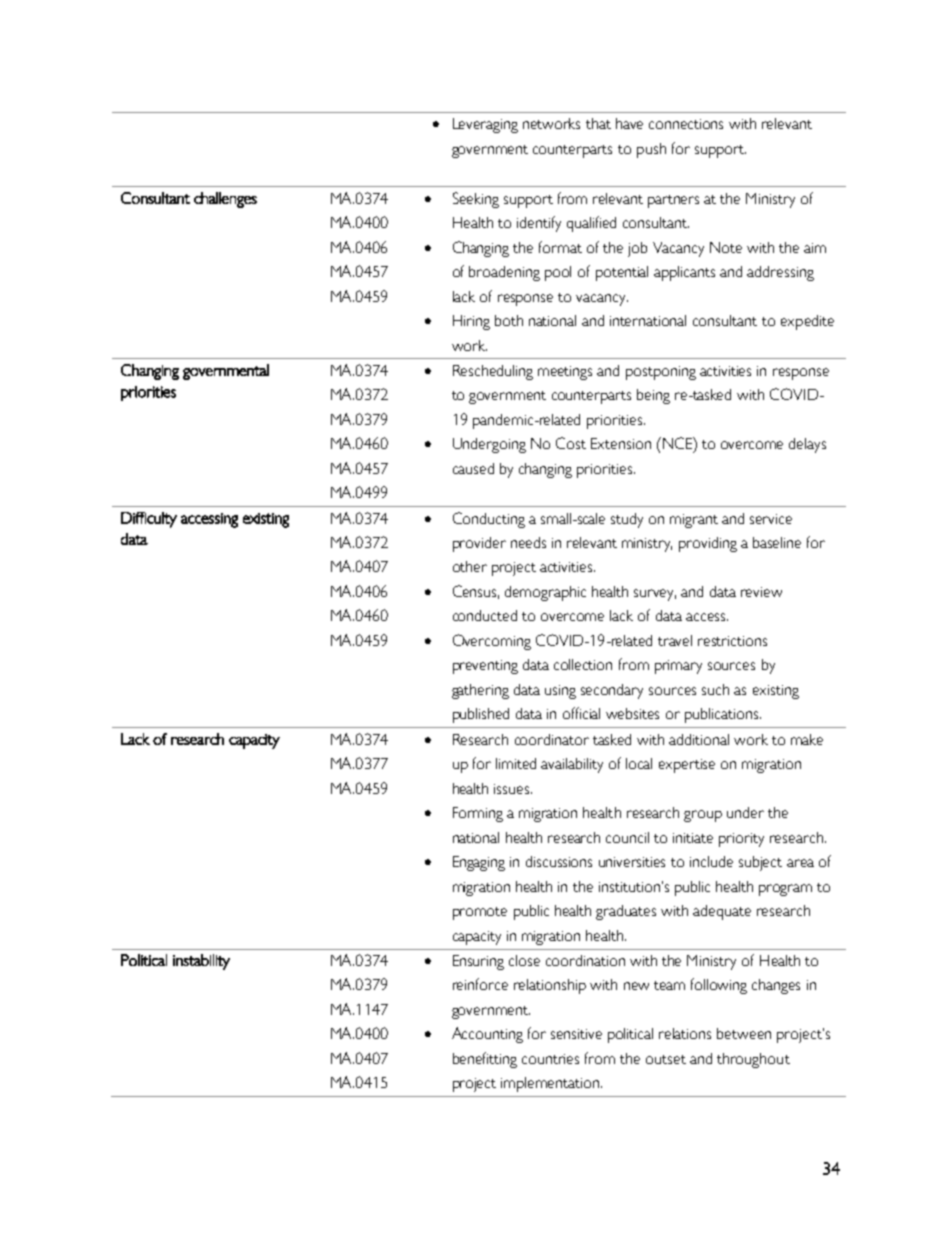  Describe the element at coordinates (225, 200) in the page. I see `challenges` at that location.
